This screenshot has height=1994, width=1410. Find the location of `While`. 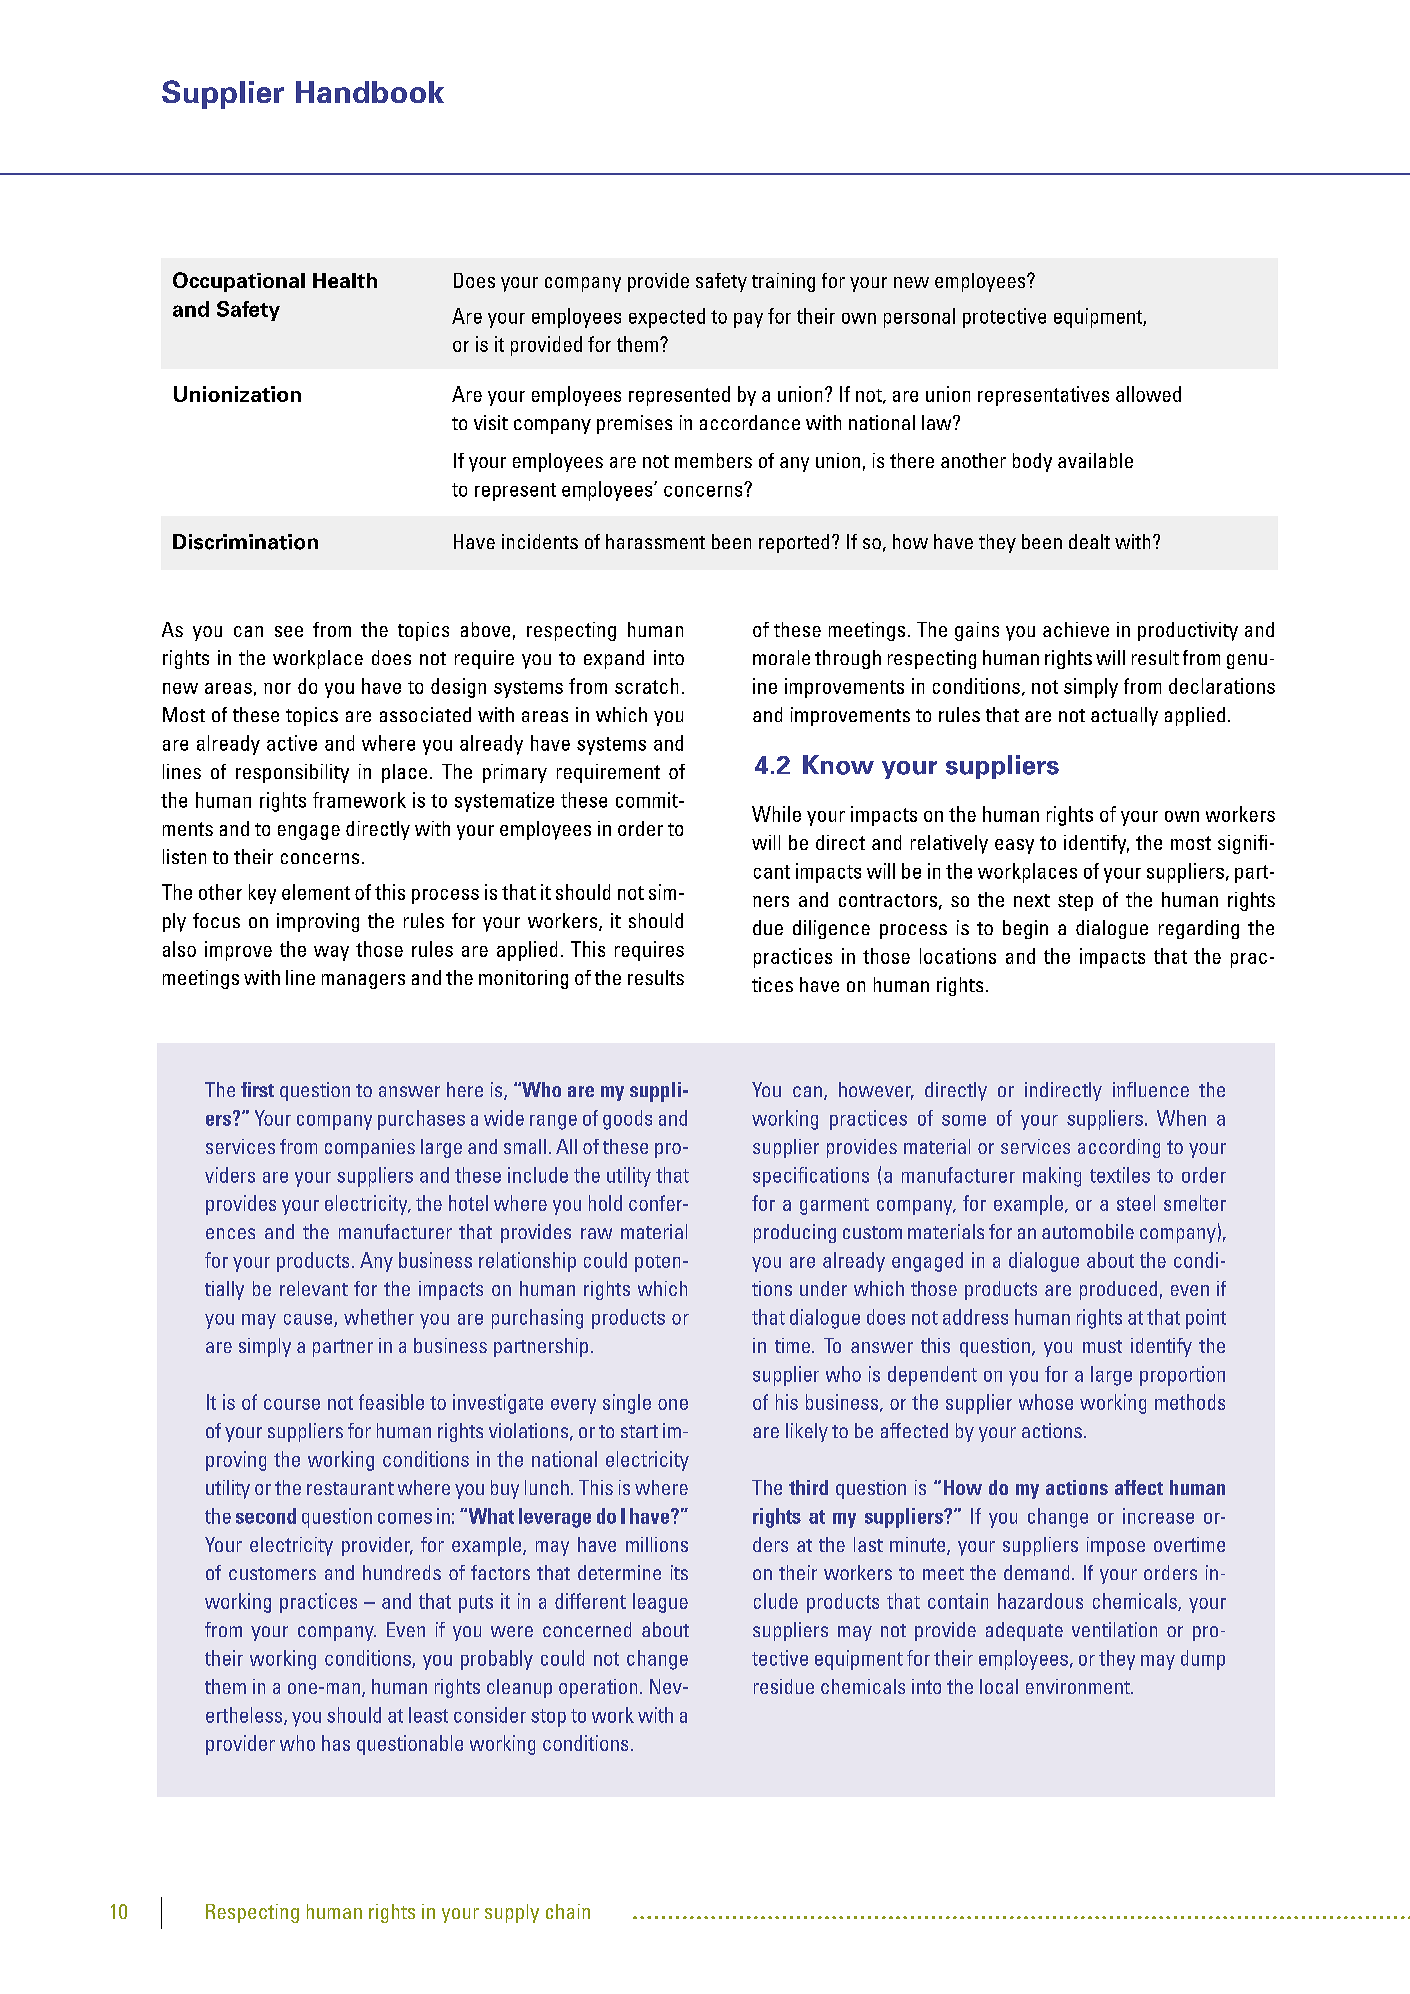

While is located at coordinates (776, 814).
